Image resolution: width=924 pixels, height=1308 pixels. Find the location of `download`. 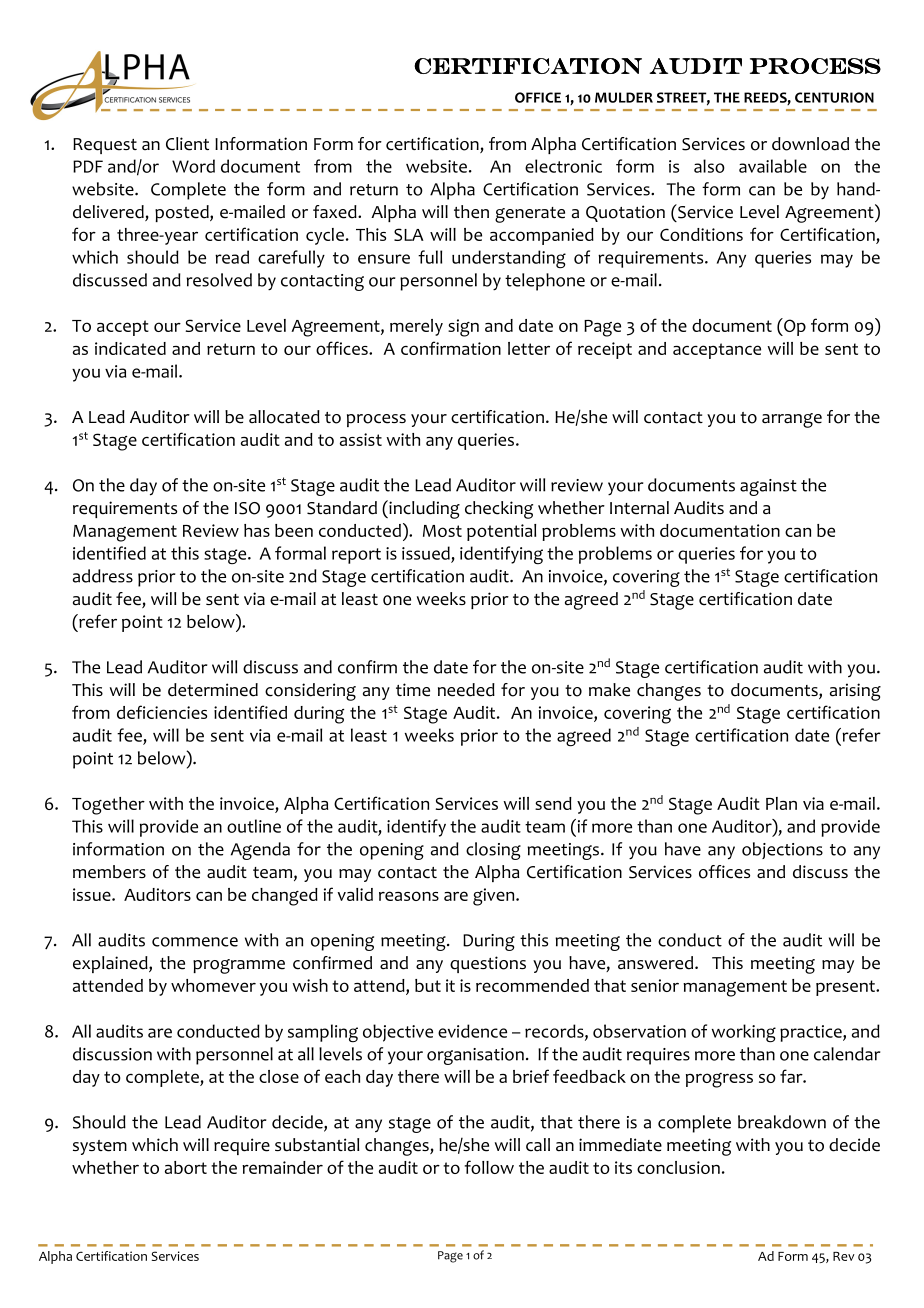

download is located at coordinates (810, 144).
